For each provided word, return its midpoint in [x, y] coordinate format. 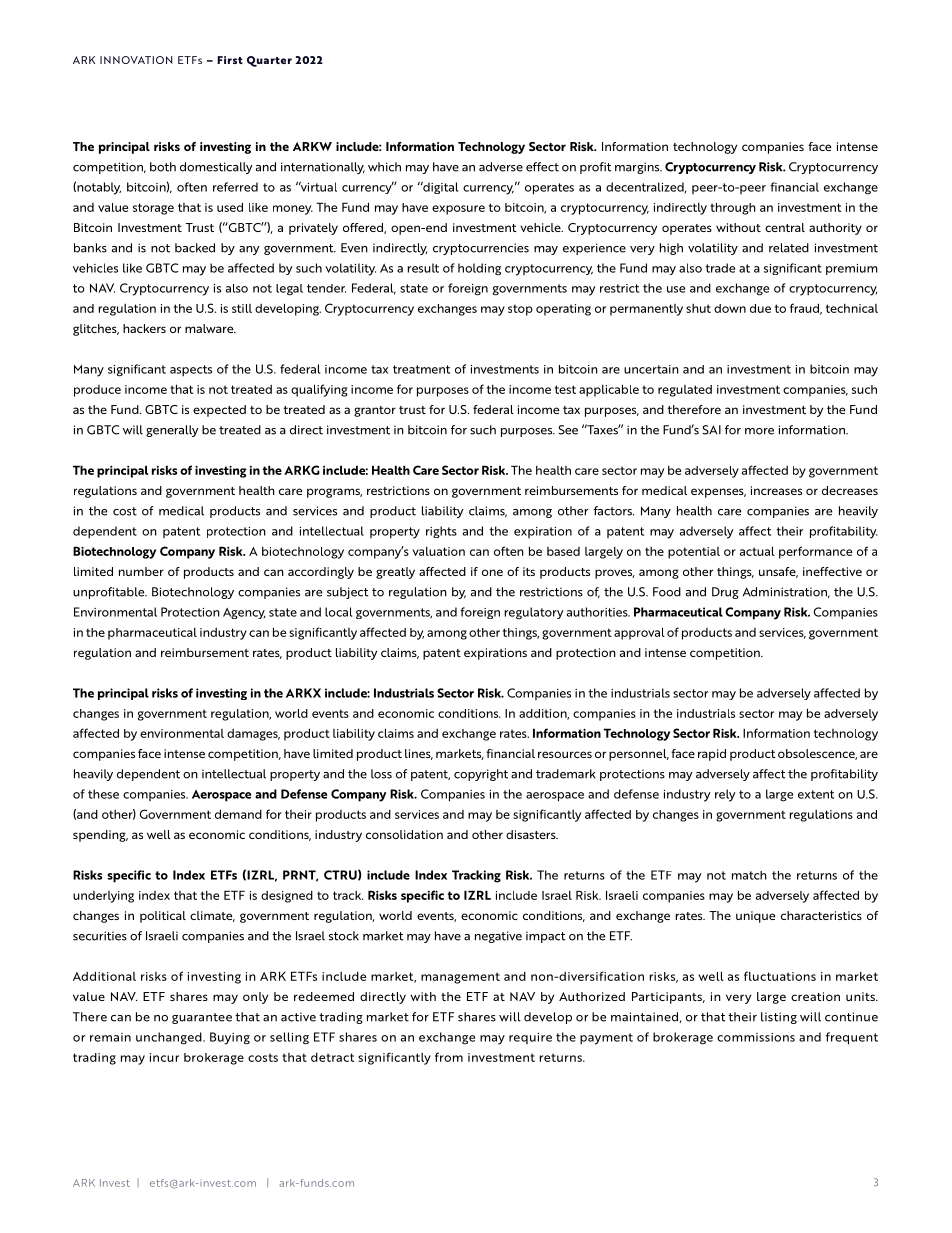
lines [419, 754]
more [759, 431]
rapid [712, 755]
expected [219, 411]
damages [253, 735]
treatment [421, 369]
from [449, 1057]
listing [779, 1018]
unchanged [170, 1038]
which [384, 167]
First [230, 60]
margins [638, 168]
